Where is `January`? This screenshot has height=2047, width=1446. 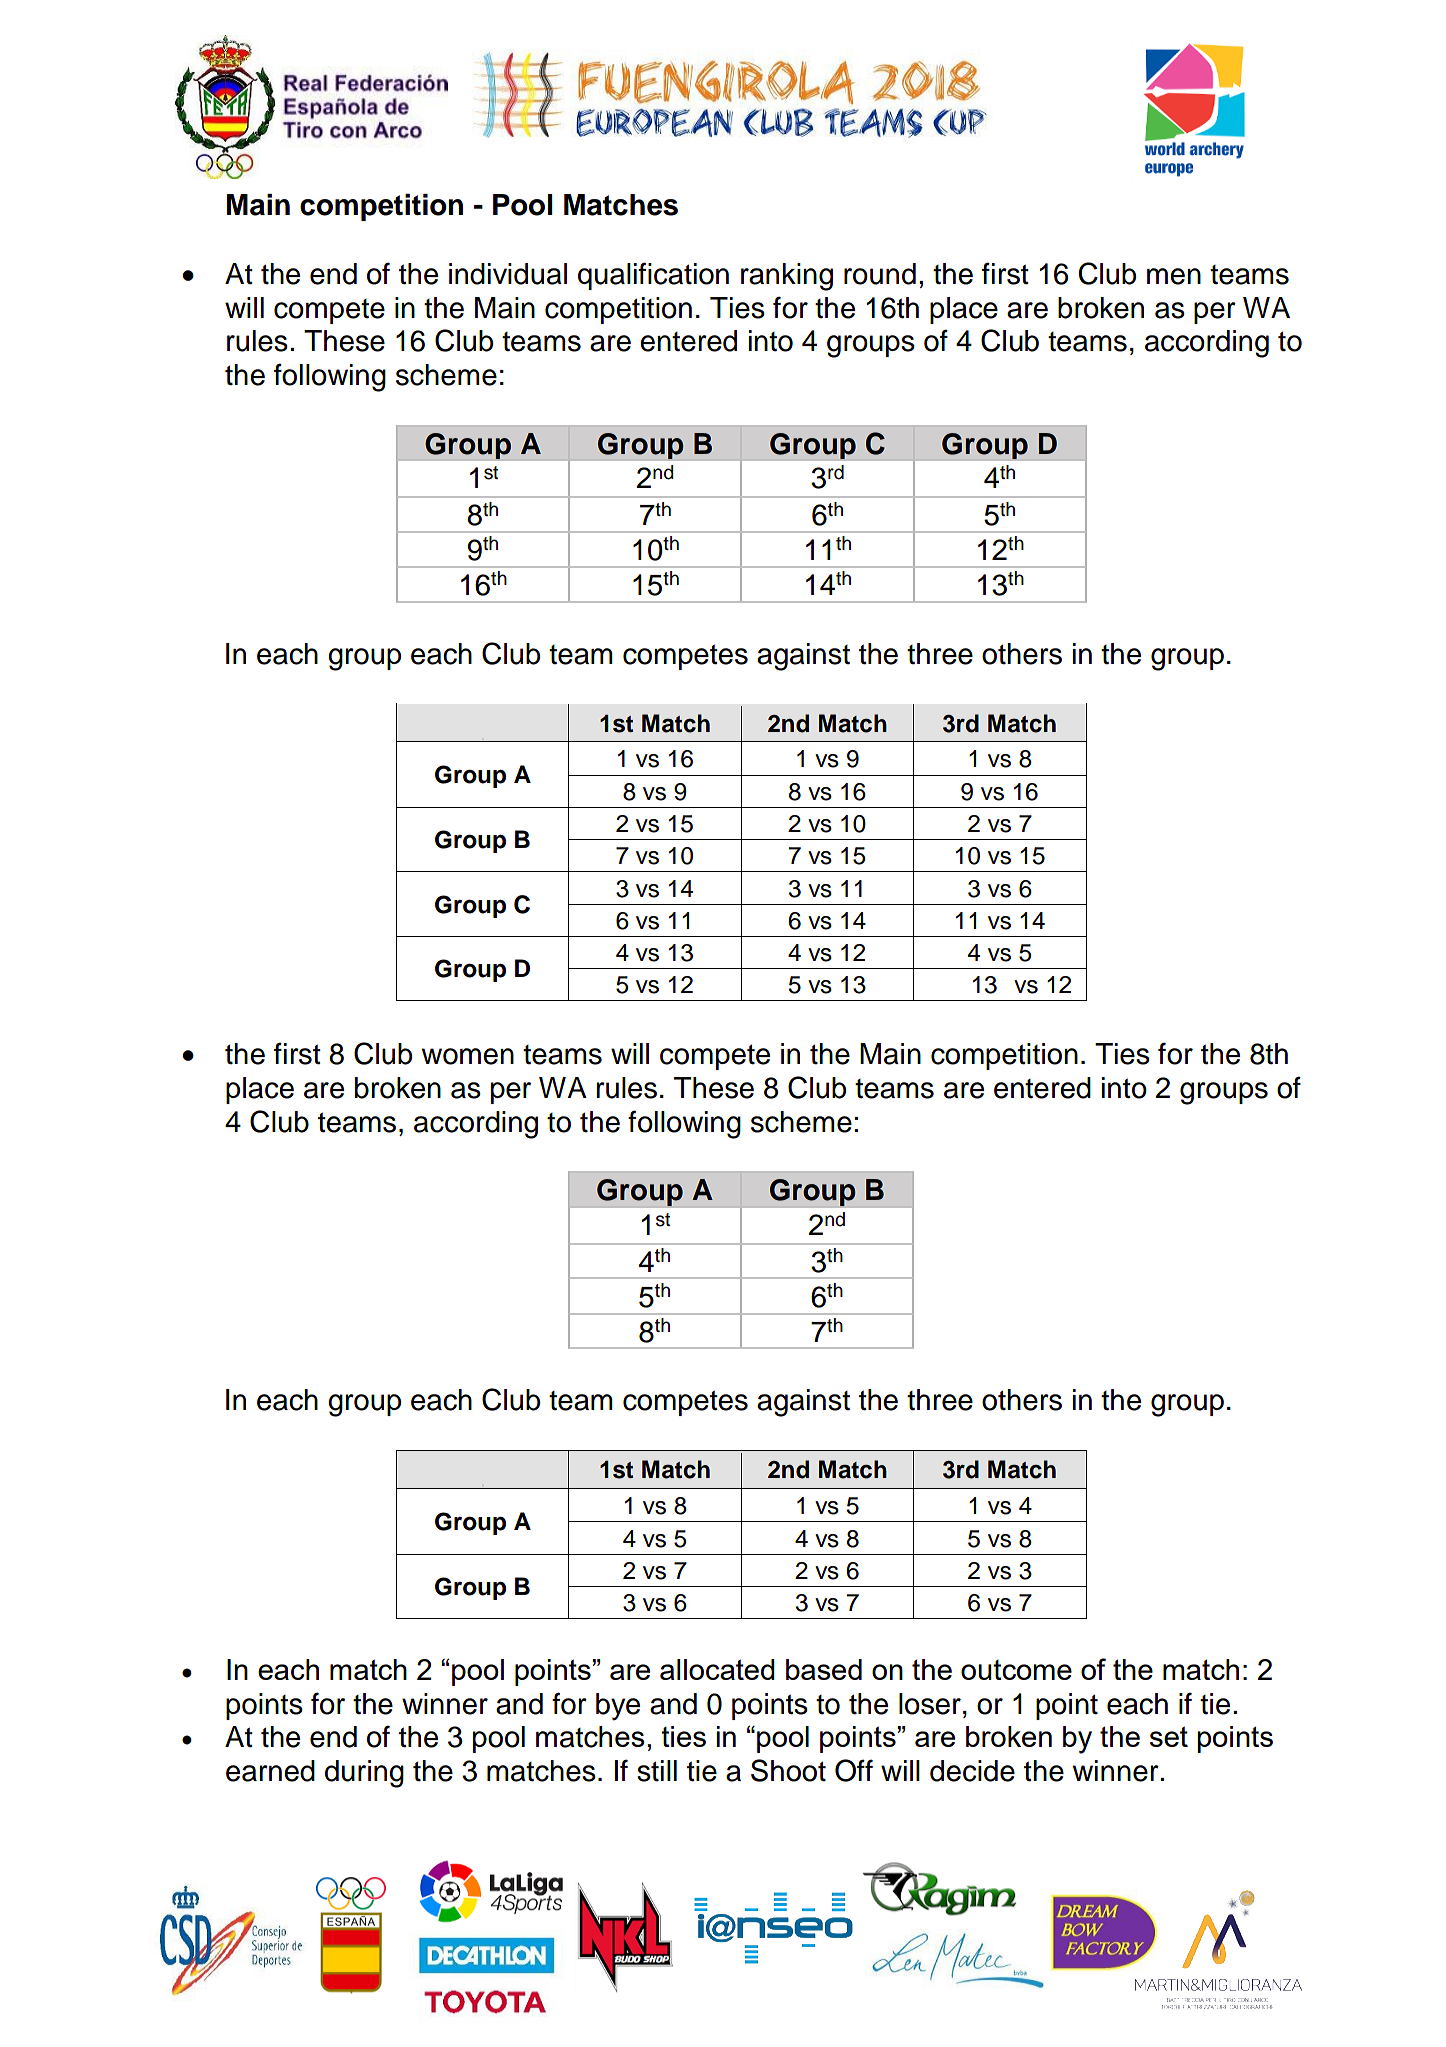 January is located at coordinates (779, 1493).
